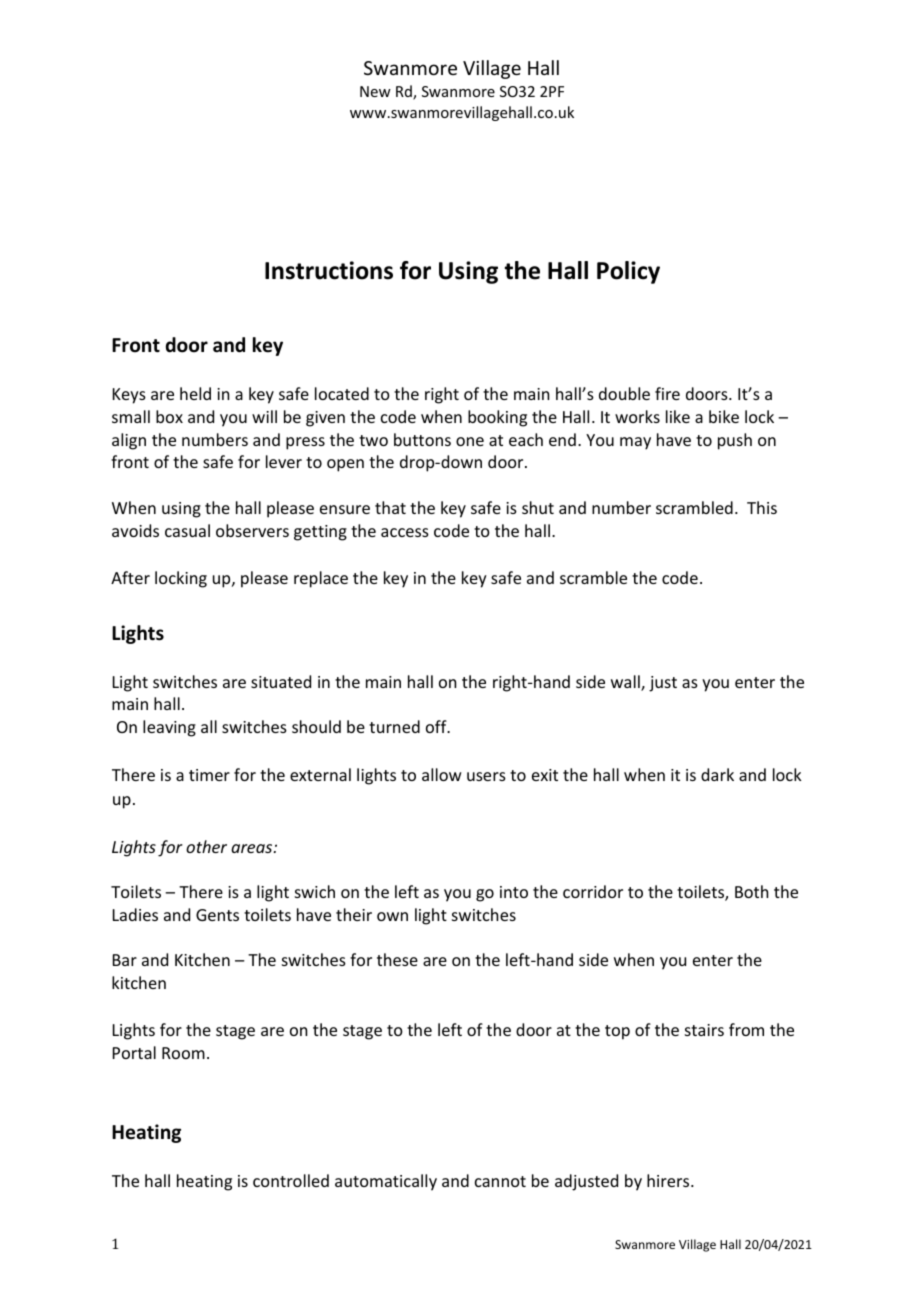 This page has width=924, height=1308. I want to click on Both, so click(751, 891).
